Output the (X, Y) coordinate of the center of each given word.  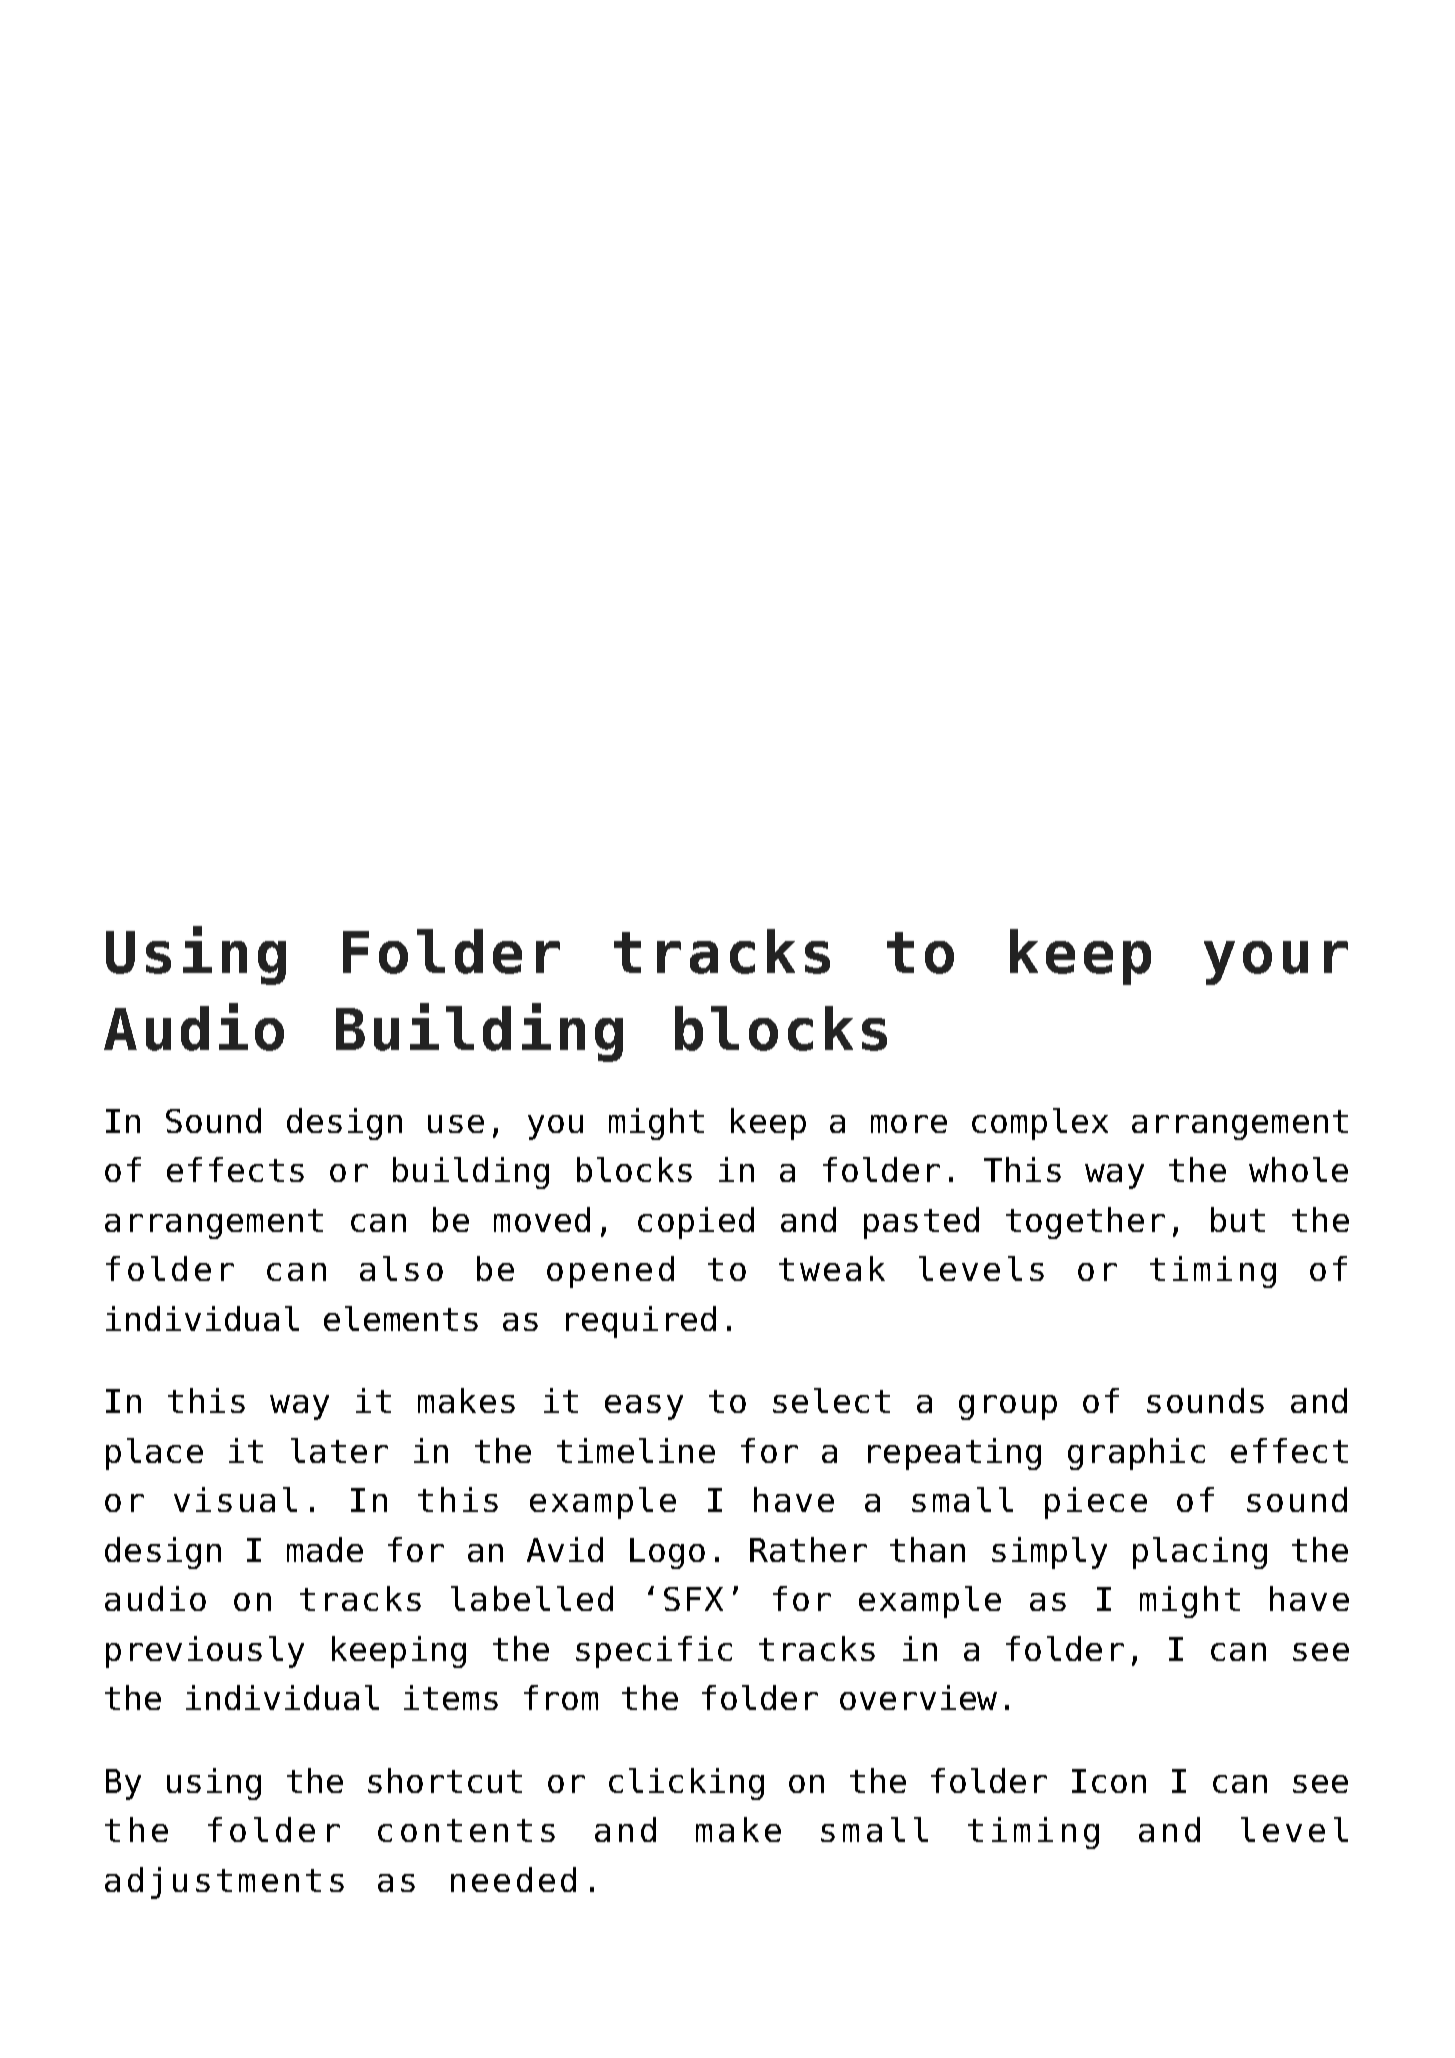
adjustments (224, 1883)
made (325, 1549)
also (401, 1268)
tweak (832, 1268)
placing (1200, 1553)
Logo (667, 1553)
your (1276, 963)
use (456, 1124)
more (909, 1124)
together (1085, 1223)
